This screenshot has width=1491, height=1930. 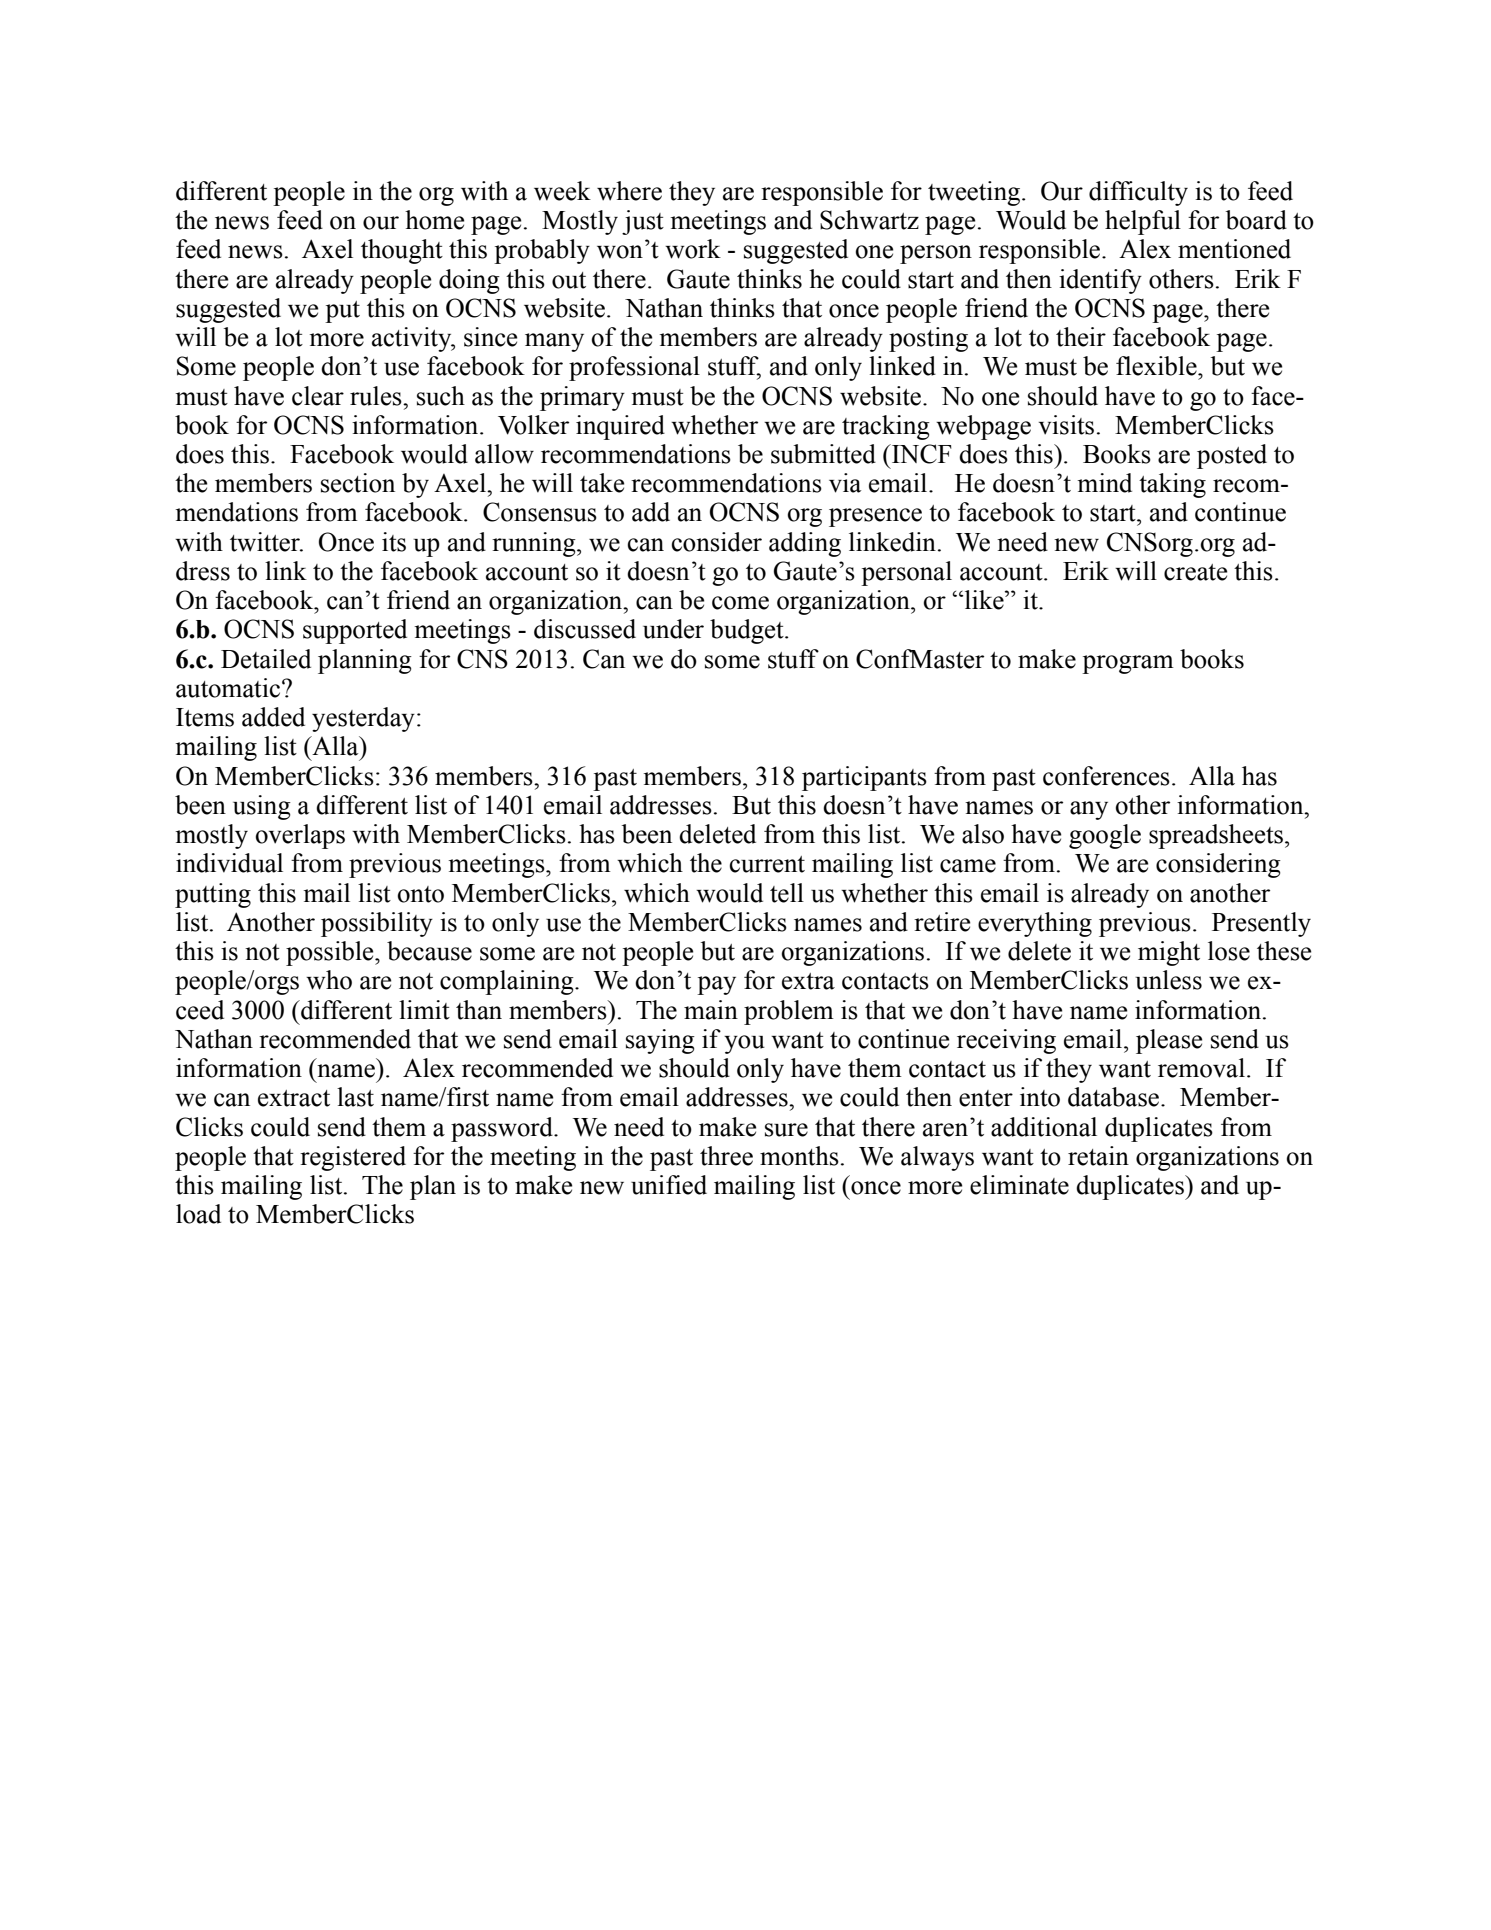 What do you see at coordinates (300, 836) in the screenshot?
I see `overlaps` at bounding box center [300, 836].
